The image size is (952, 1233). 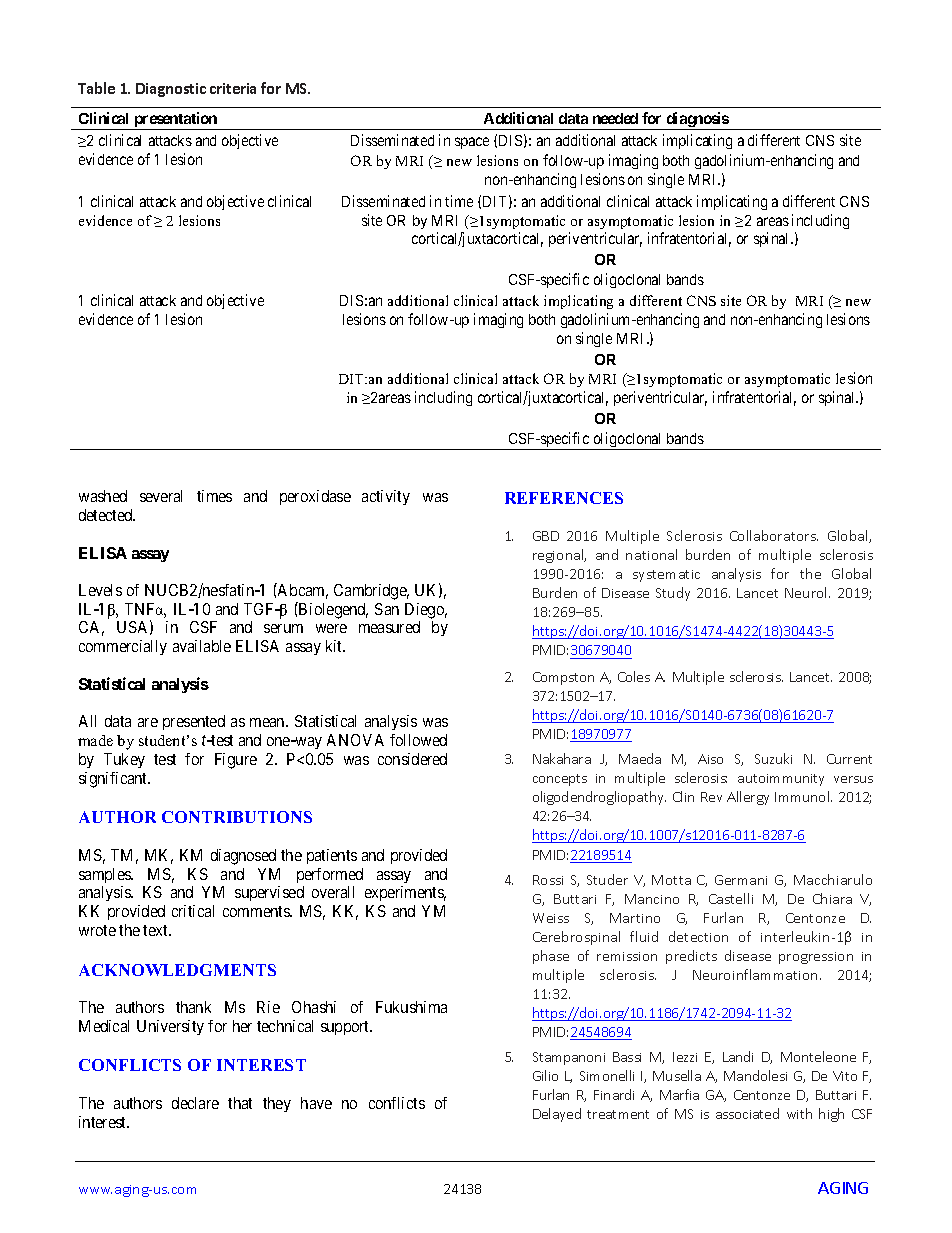 What do you see at coordinates (386, 497) in the image?
I see `activity` at bounding box center [386, 497].
